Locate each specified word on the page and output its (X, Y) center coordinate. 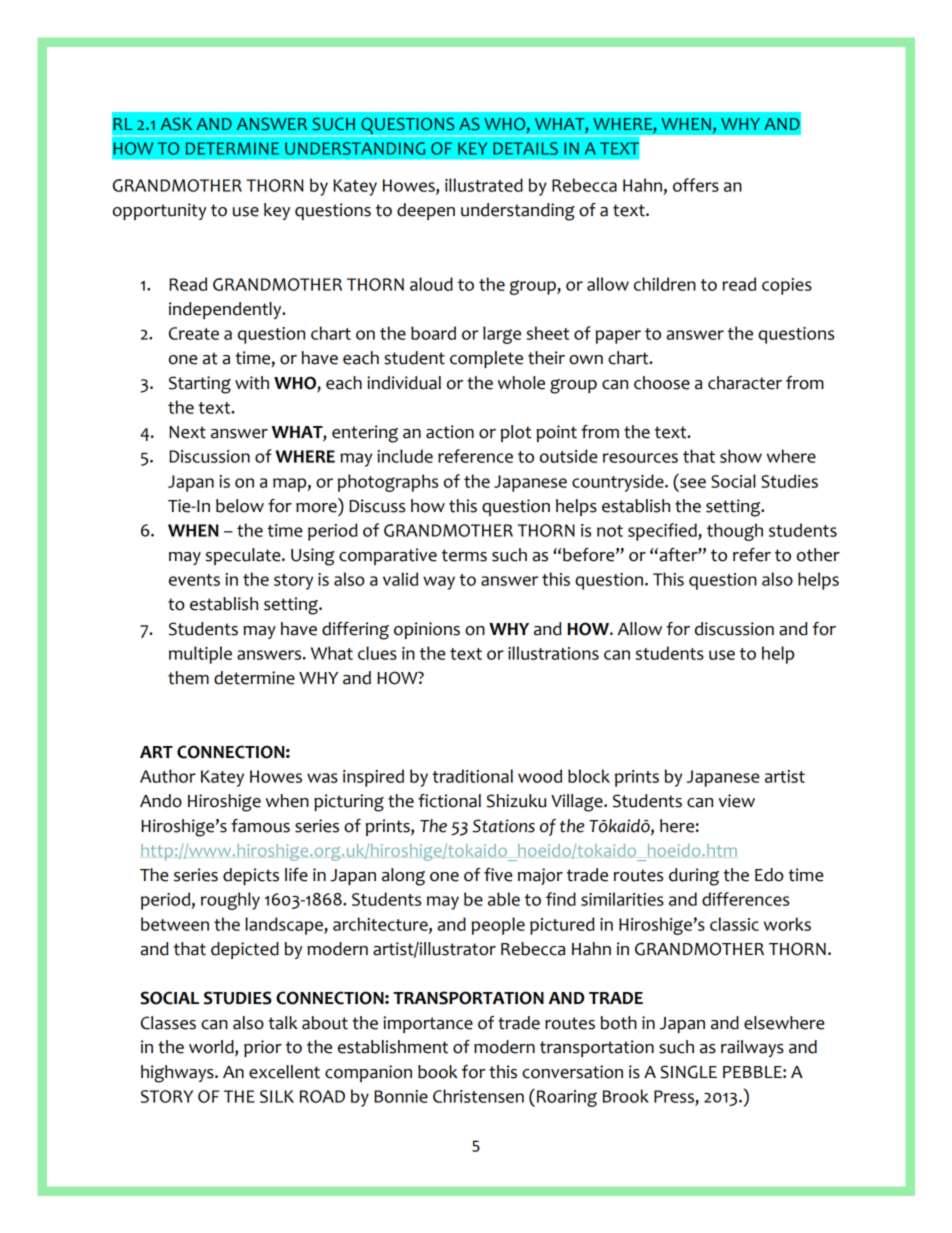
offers (696, 185)
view (737, 801)
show (741, 456)
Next (187, 432)
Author (168, 776)
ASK (176, 124)
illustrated (484, 185)
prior (263, 1048)
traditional (472, 776)
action (450, 432)
